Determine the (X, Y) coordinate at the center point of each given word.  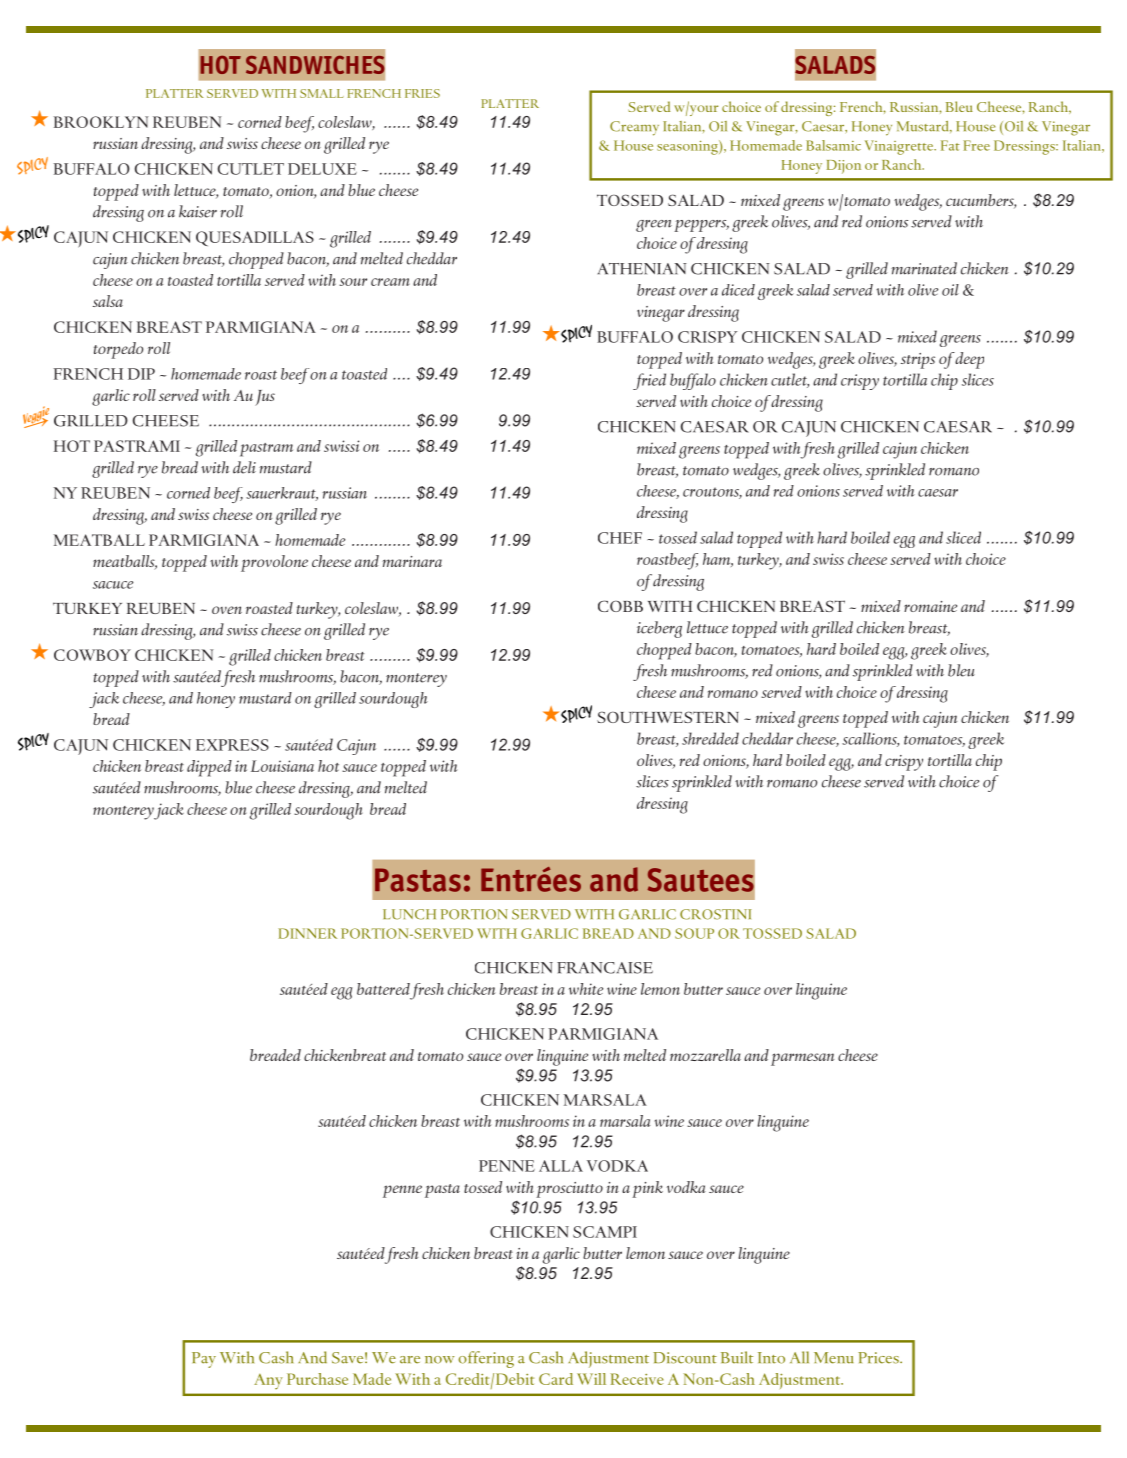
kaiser (198, 211)
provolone (274, 563)
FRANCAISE (605, 968)
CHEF (620, 538)
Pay (204, 1360)
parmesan (803, 1059)
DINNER (307, 933)
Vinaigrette (900, 147)
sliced (963, 537)
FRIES (422, 93)
